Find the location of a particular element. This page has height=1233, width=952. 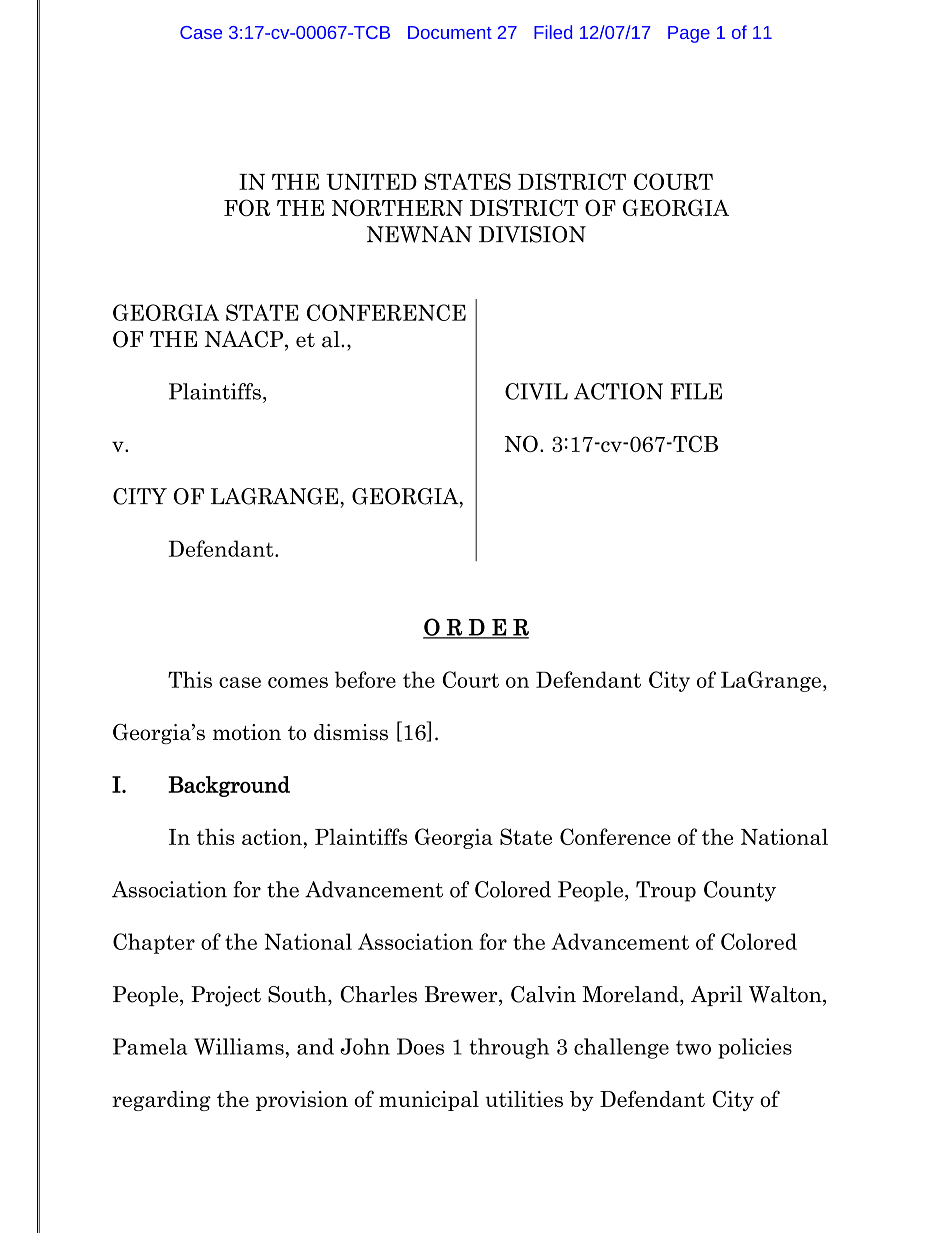

comes is located at coordinates (298, 682).
